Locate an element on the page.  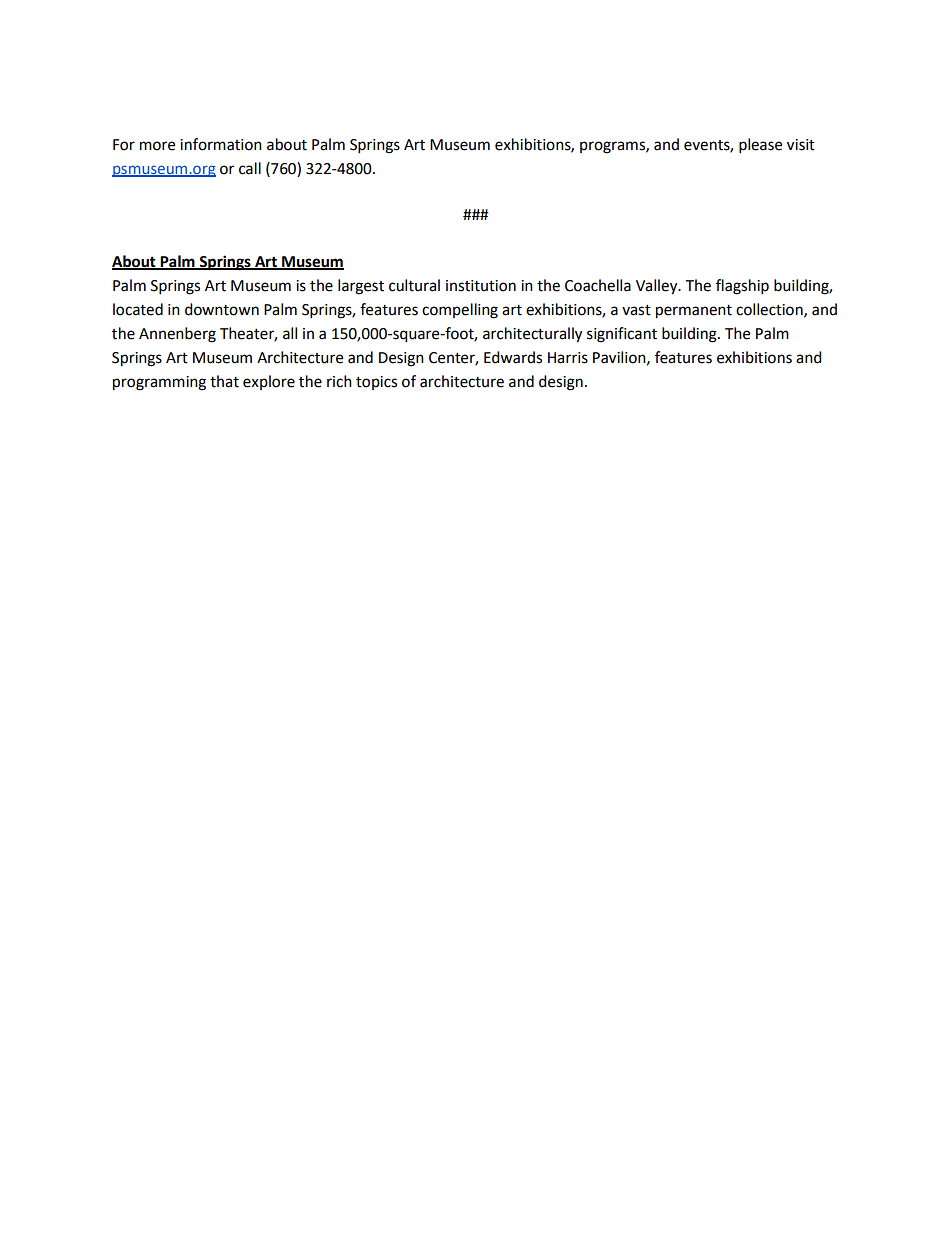
please is located at coordinates (760, 146).
